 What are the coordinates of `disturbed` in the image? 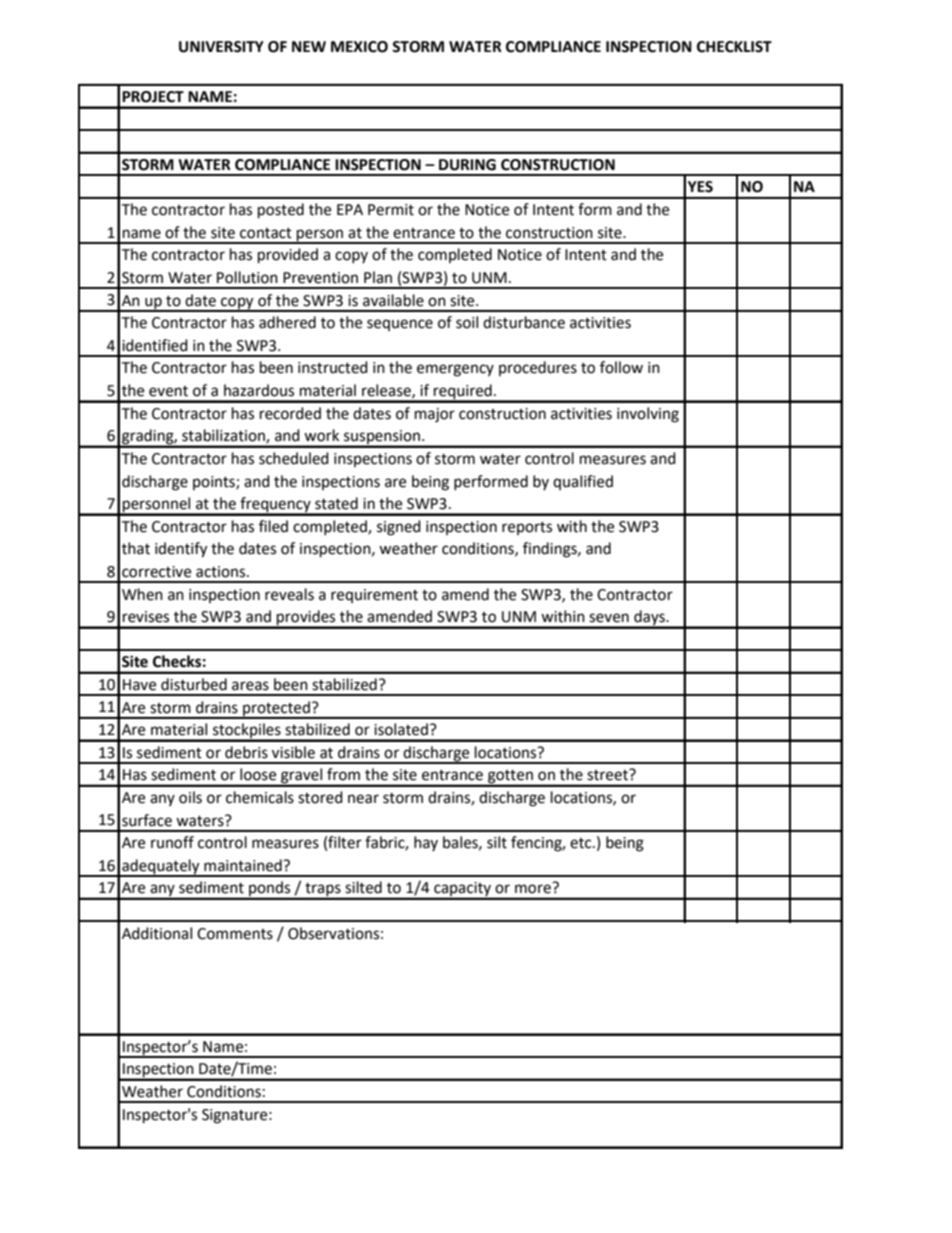 It's located at (194, 684).
